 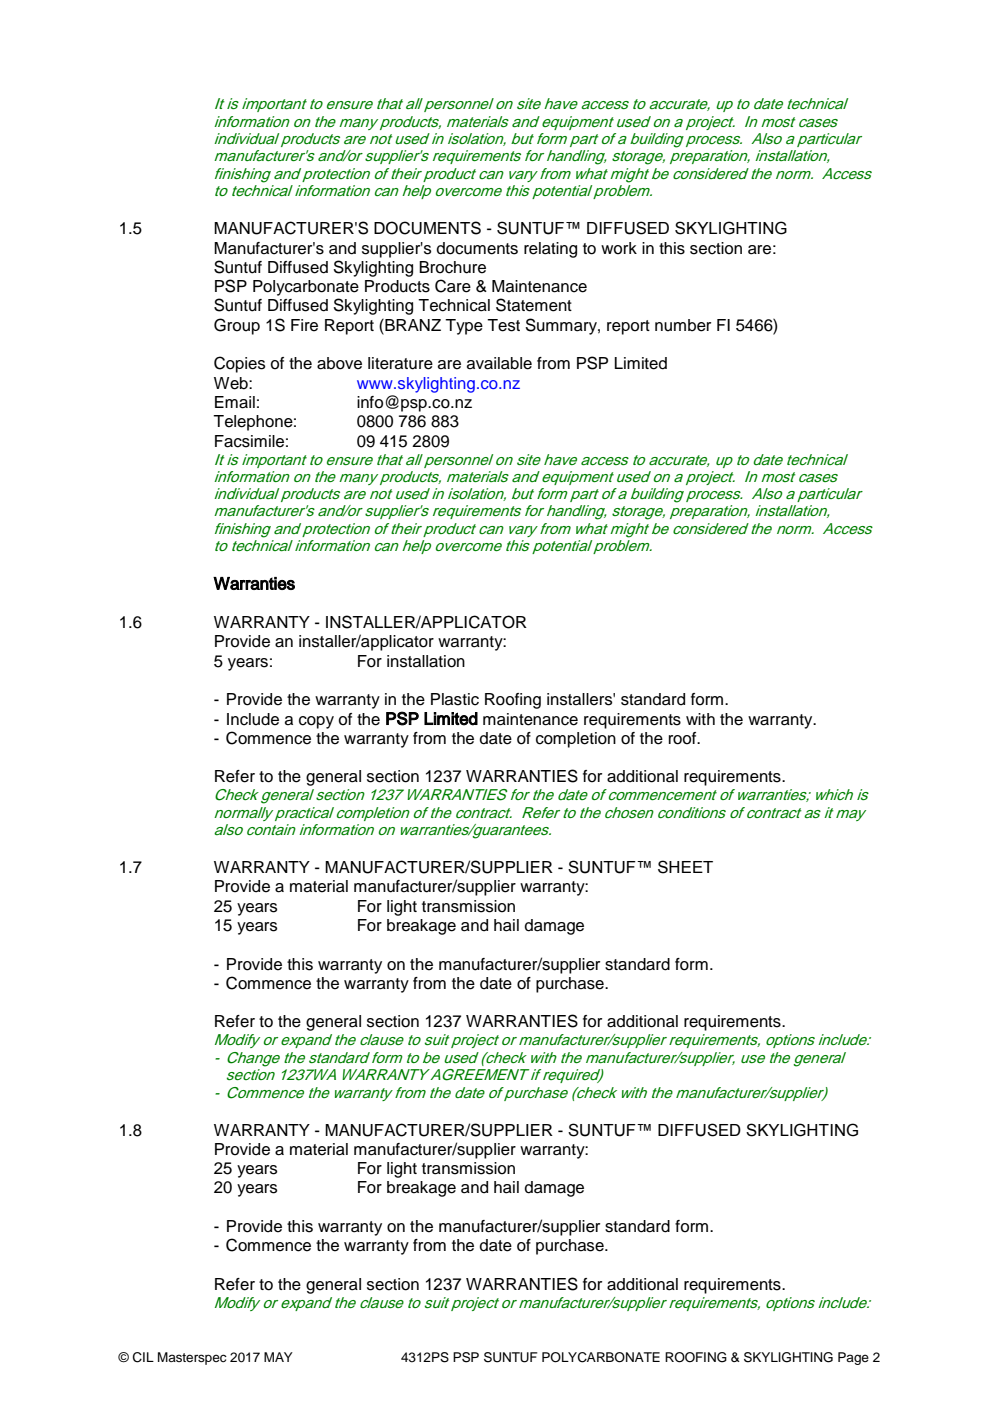 I want to click on Plastic, so click(x=455, y=699).
